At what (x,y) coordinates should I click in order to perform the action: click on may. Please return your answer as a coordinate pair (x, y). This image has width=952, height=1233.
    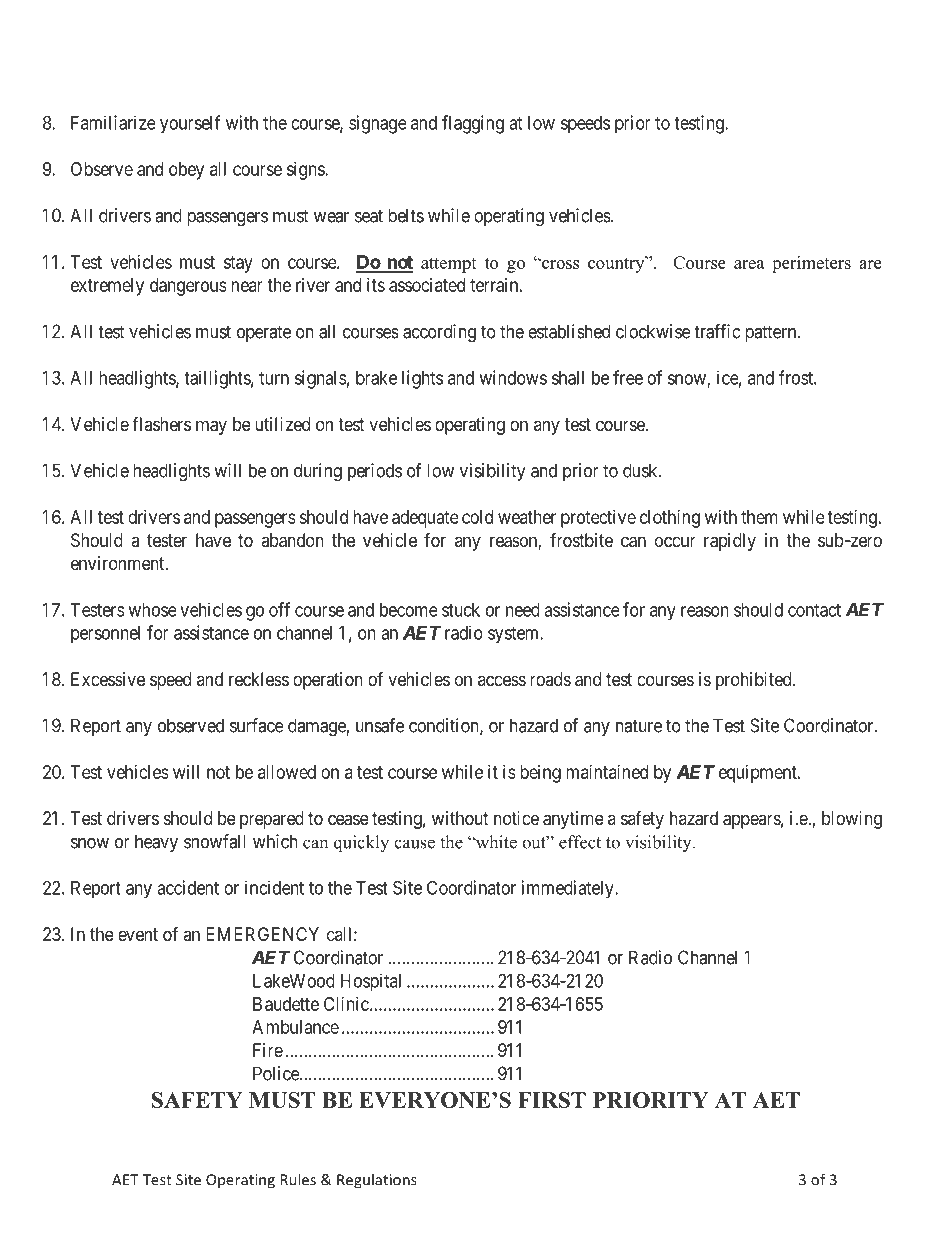
    Looking at the image, I should click on (211, 427).
